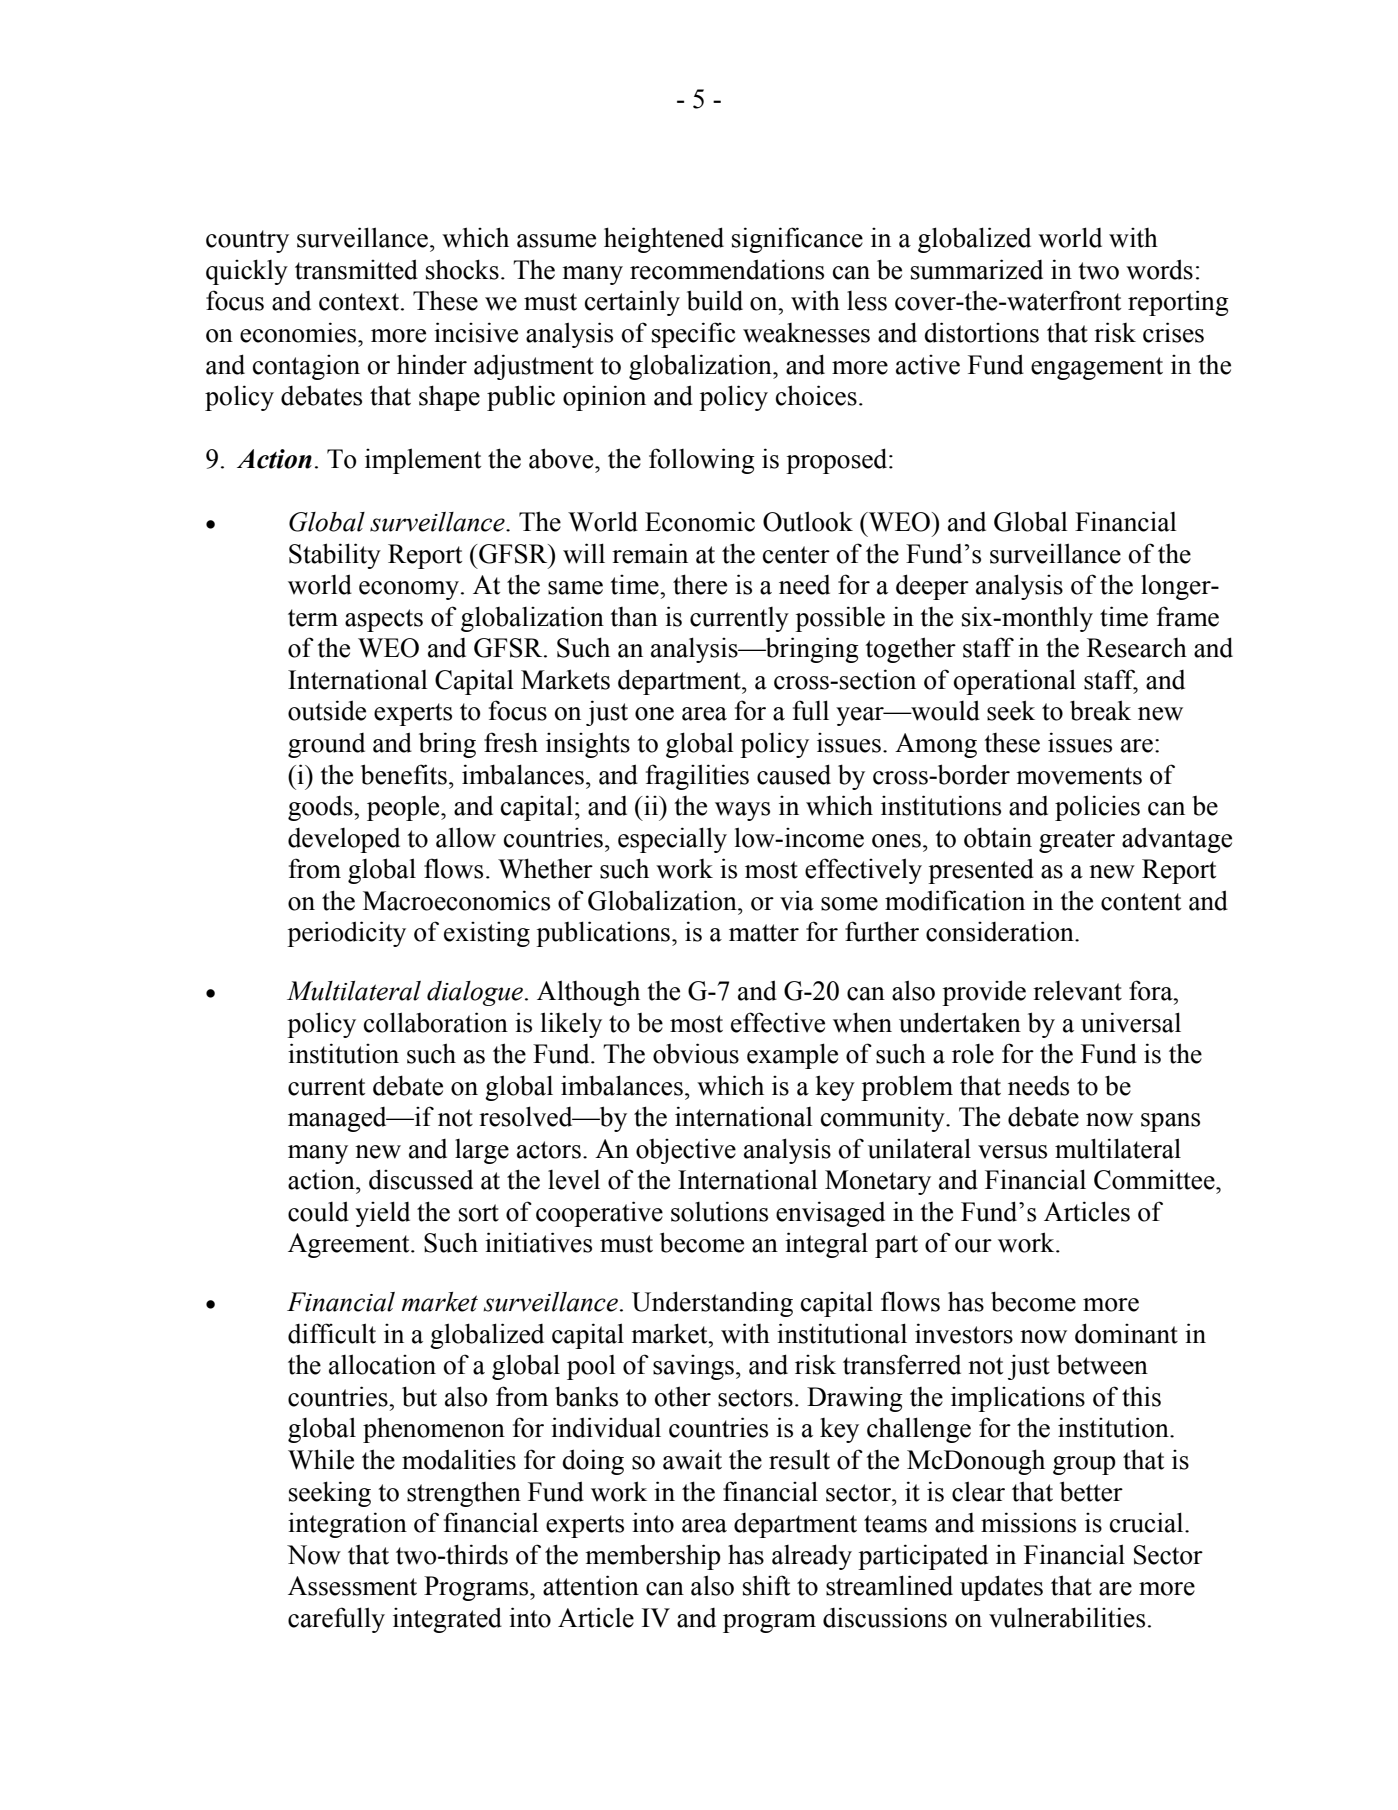 This page has height=1810, width=1398. I want to click on transmitted, so click(356, 269).
